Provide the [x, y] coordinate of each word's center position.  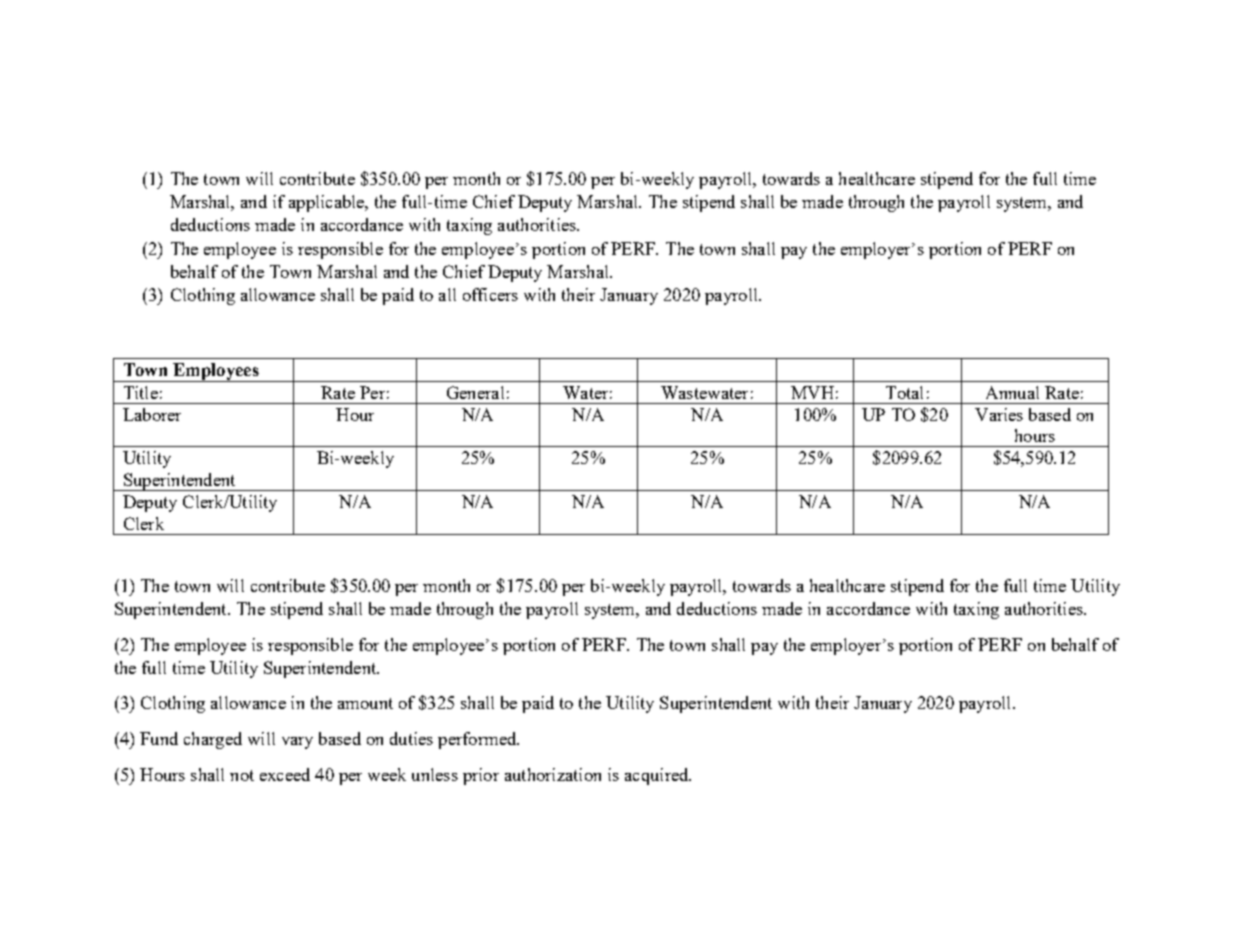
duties [411, 738]
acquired [658, 776]
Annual [1012, 392]
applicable [328, 203]
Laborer [152, 414]
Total [904, 392]
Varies [999, 414]
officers [490, 294]
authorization [553, 774]
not [242, 775]
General [475, 392]
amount [365, 703]
